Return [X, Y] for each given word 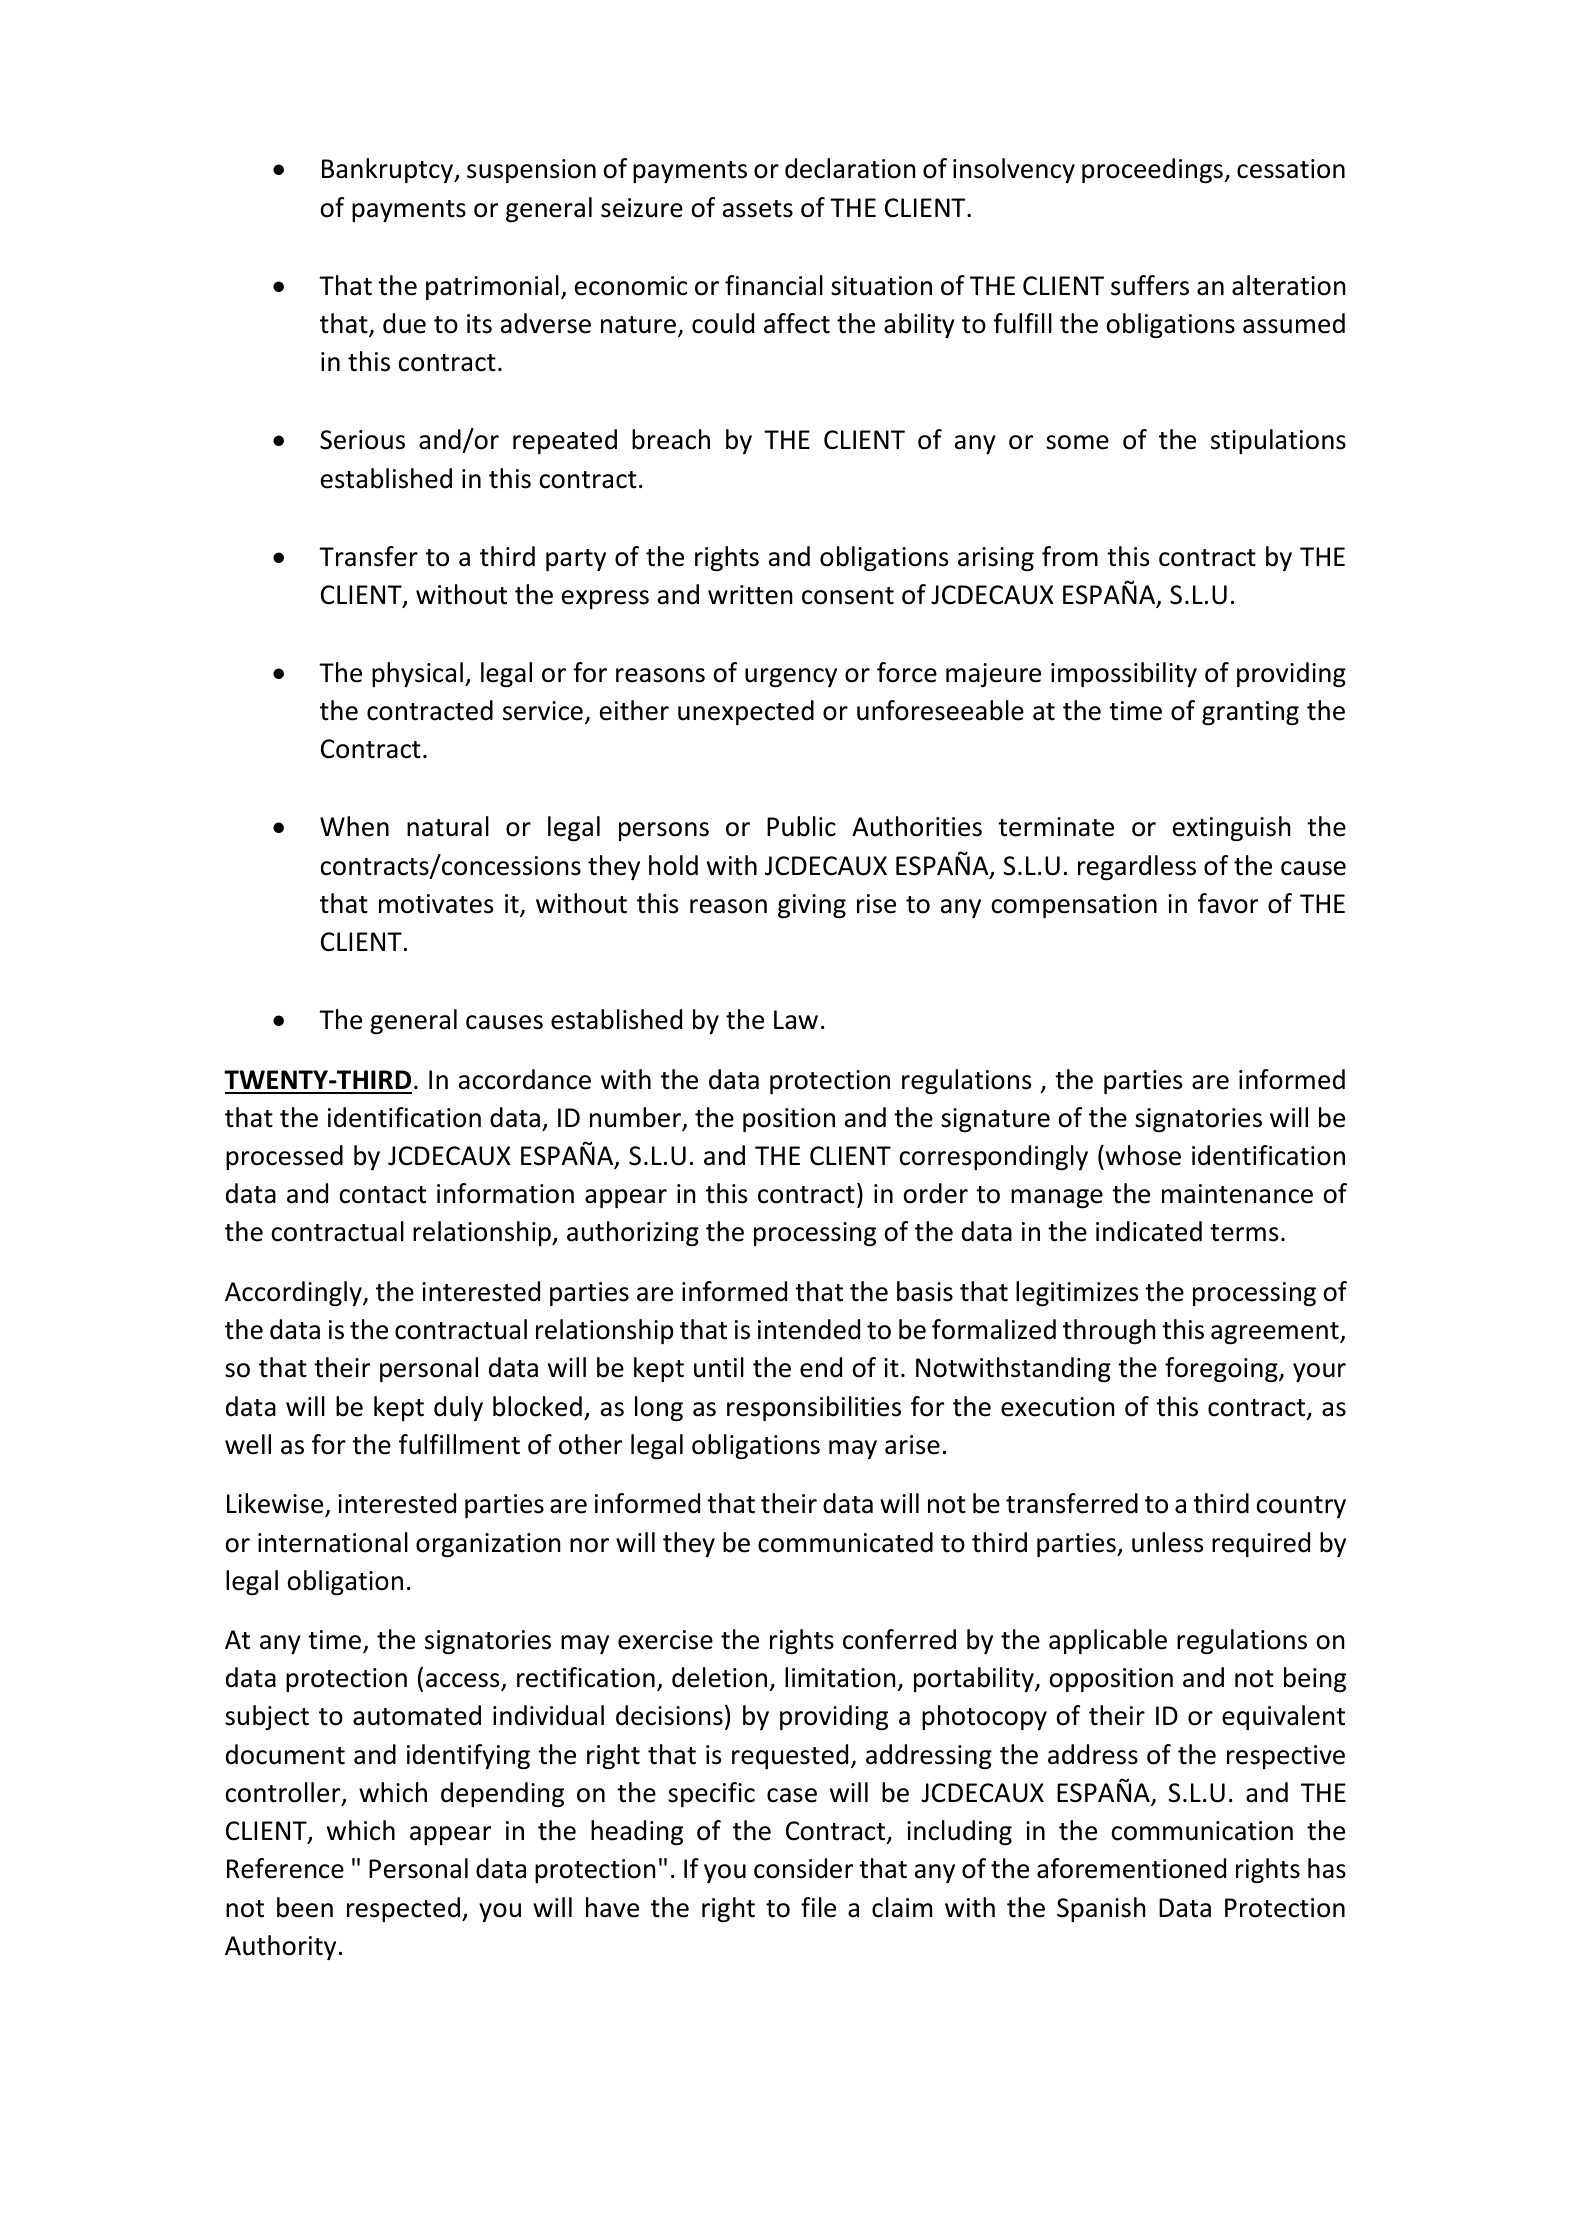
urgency [791, 678]
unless [1167, 1542]
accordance [525, 1079]
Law [796, 1020]
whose [1142, 1155]
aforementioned [1131, 1868]
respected [403, 1909]
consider [803, 1868]
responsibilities [814, 1408]
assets [758, 209]
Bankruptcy [389, 170]
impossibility [1124, 674]
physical [417, 674]
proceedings [1153, 171]
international [333, 1542]
